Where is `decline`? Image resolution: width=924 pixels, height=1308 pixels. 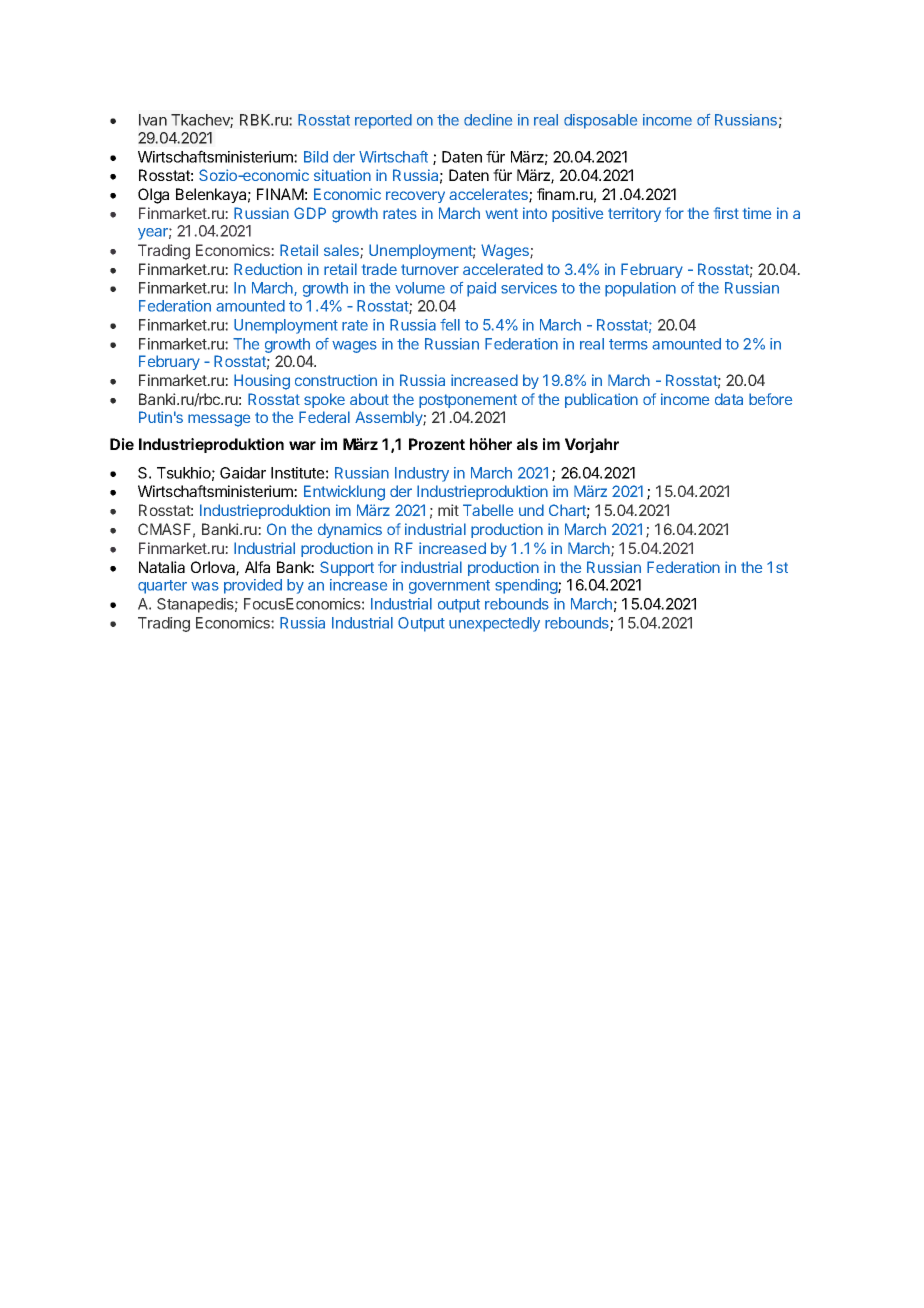
decline is located at coordinates (488, 120).
